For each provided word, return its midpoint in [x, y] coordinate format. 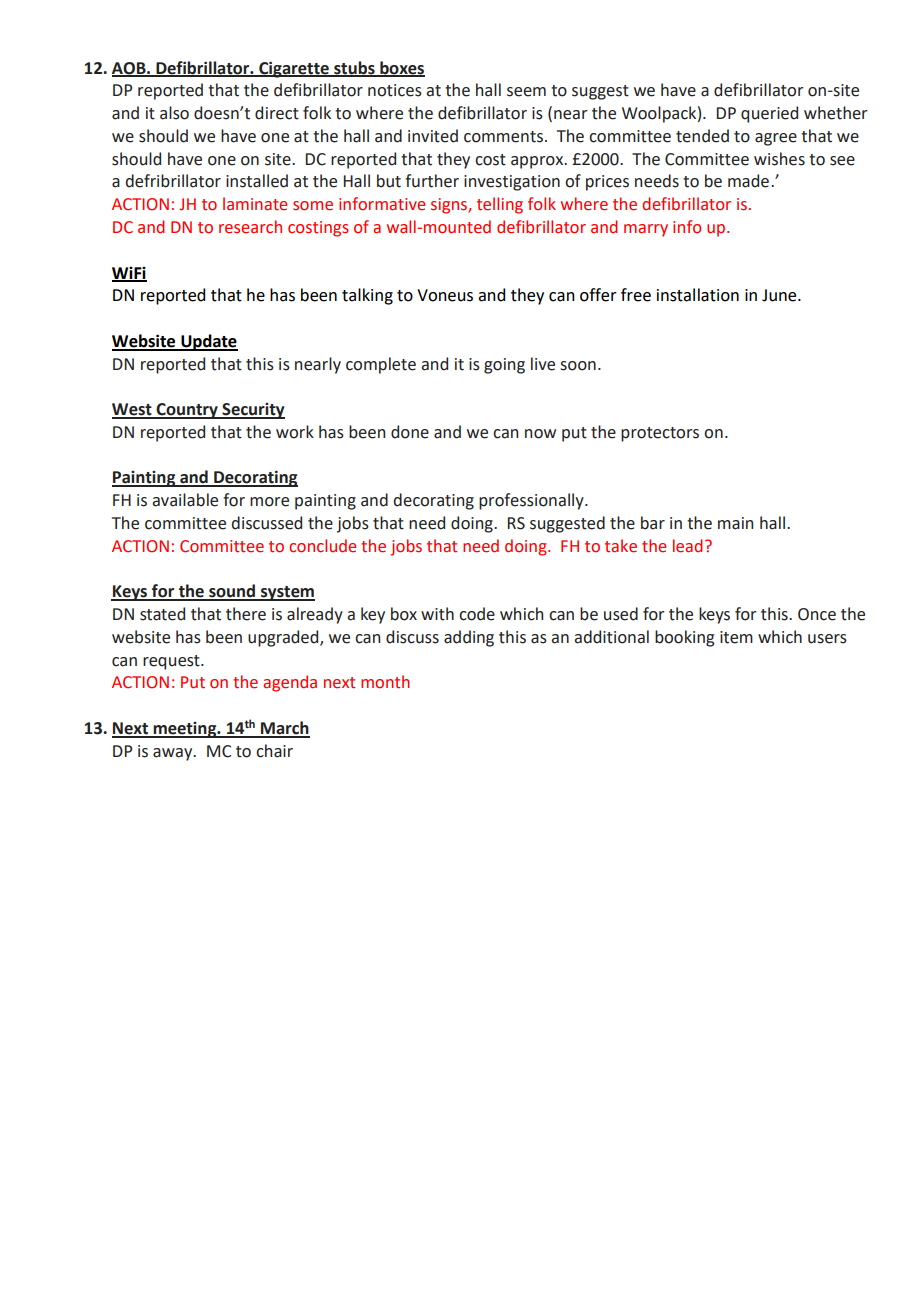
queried [769, 114]
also [174, 113]
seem [526, 92]
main [735, 523]
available [185, 500]
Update [208, 342]
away [174, 754]
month [385, 682]
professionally [532, 501]
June [780, 295]
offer [598, 295]
